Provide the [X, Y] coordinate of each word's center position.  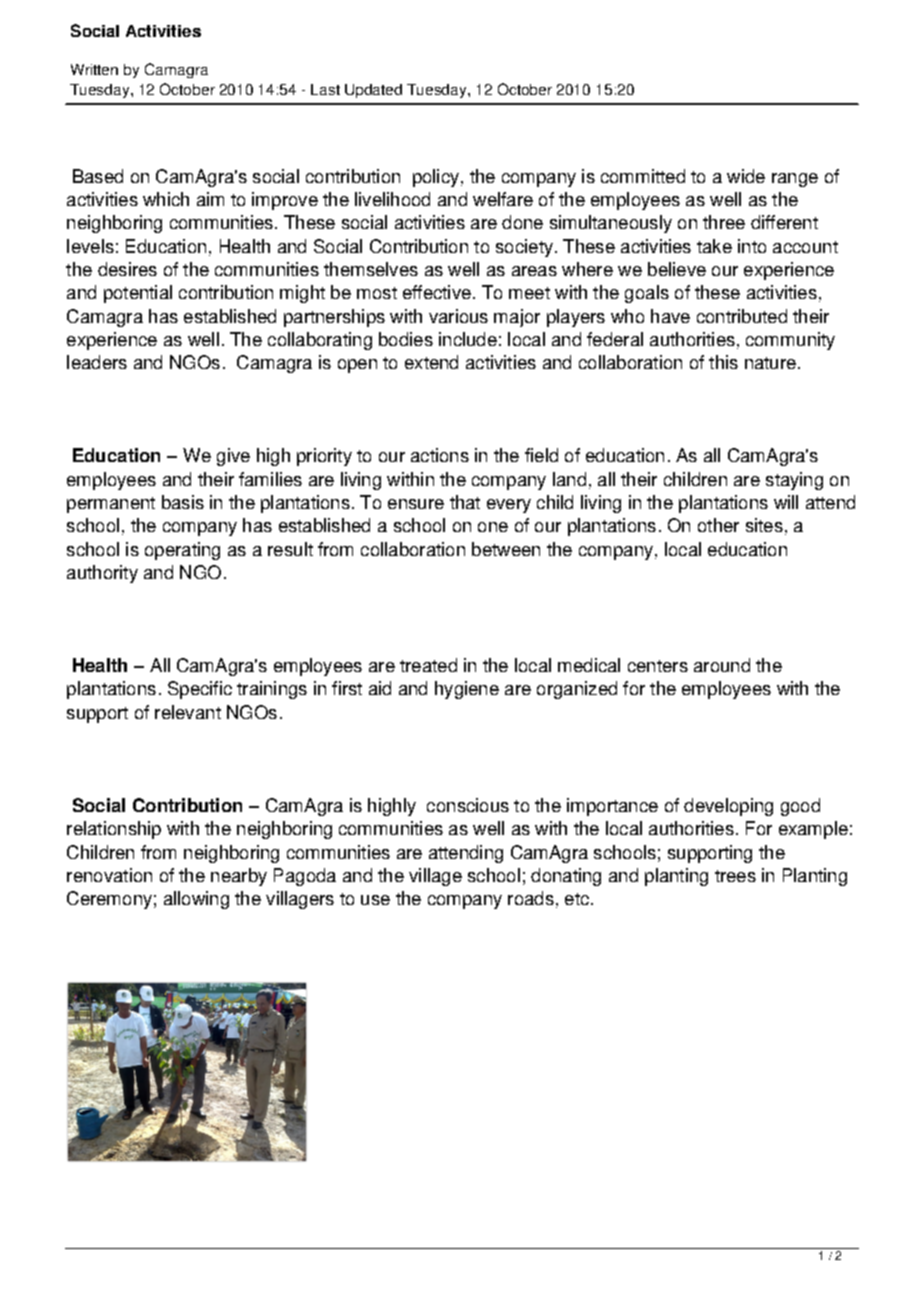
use [375, 900]
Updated [373, 91]
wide [746, 176]
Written [94, 69]
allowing [196, 900]
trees [735, 876]
